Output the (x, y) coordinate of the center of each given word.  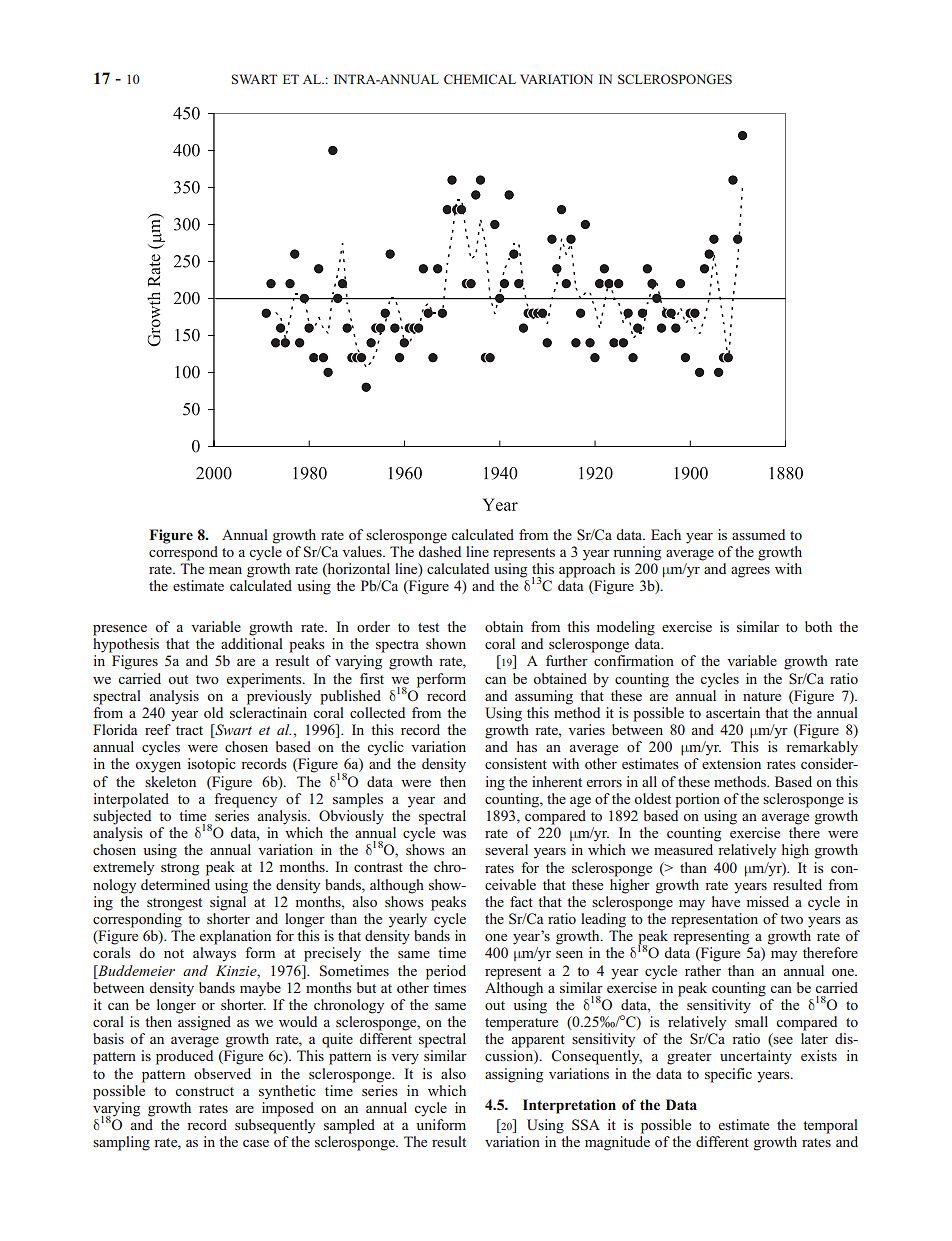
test (428, 627)
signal (228, 903)
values (363, 551)
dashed (439, 551)
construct (204, 1091)
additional (252, 643)
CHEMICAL (480, 79)
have (726, 901)
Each (666, 534)
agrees (750, 572)
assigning (514, 1075)
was (454, 834)
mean (225, 570)
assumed (758, 534)
